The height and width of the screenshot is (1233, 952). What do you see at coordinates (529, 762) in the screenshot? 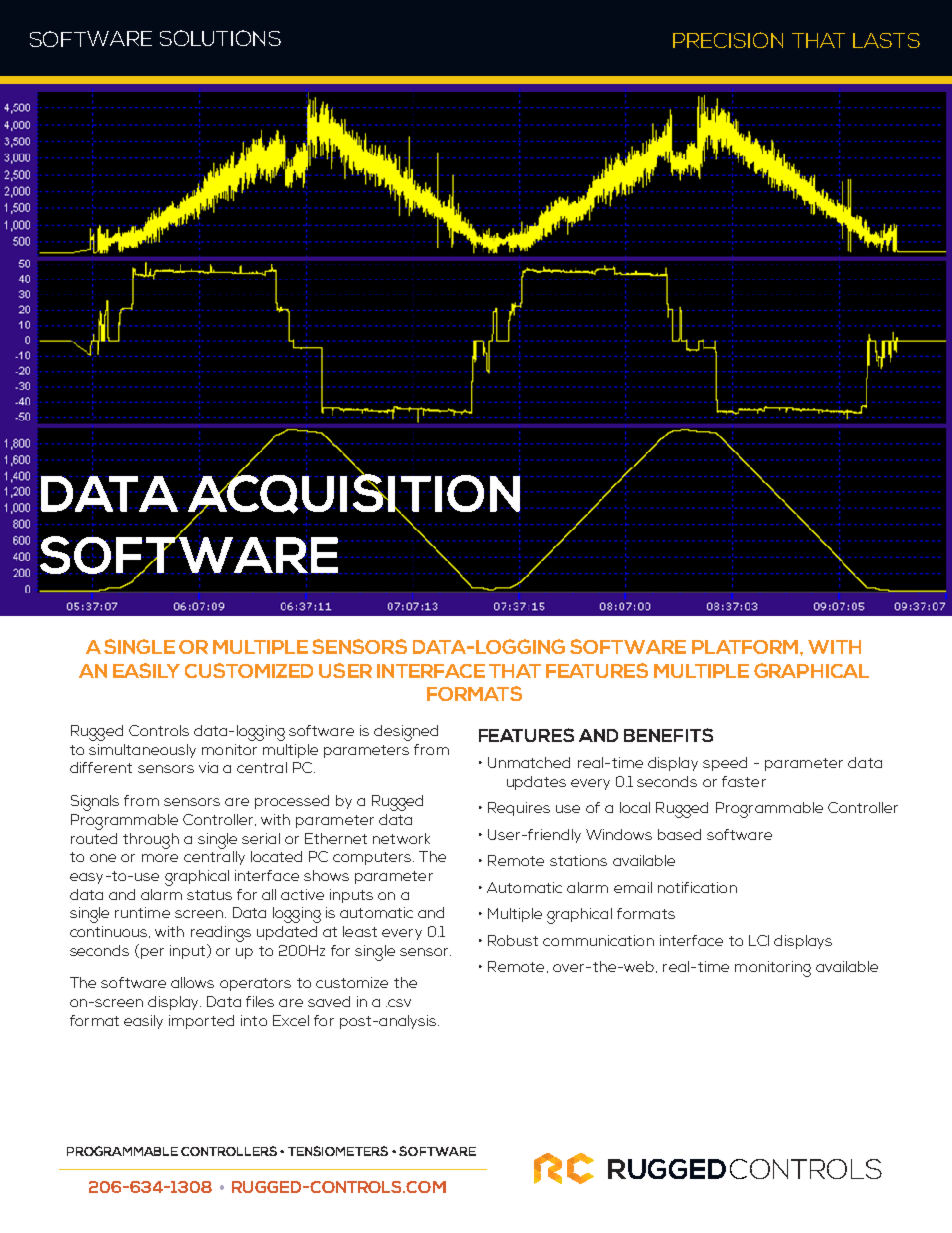
I see `Unmatched` at bounding box center [529, 762].
